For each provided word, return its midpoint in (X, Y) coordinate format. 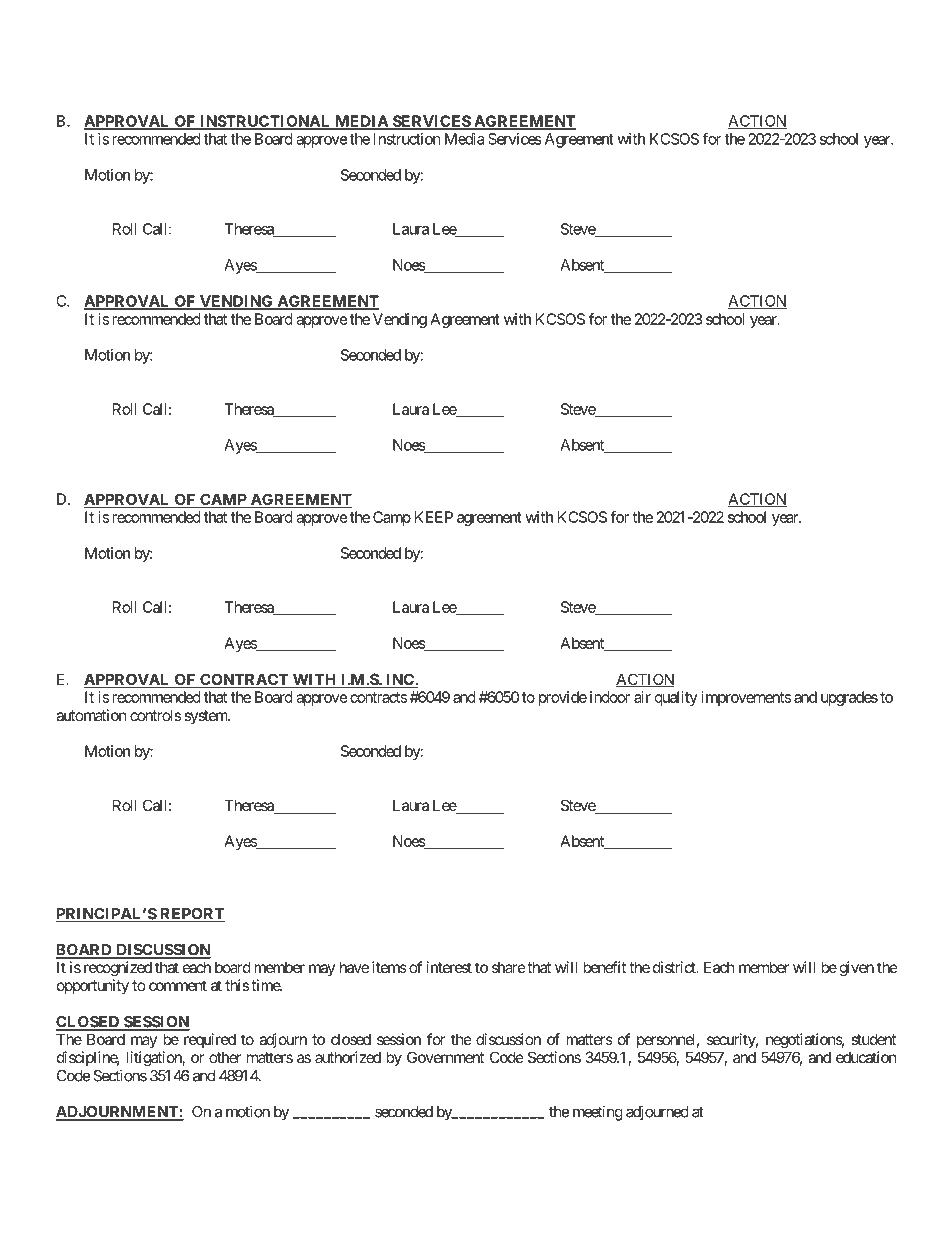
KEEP (434, 517)
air (642, 697)
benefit (604, 967)
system (207, 717)
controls (155, 715)
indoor (610, 697)
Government (445, 1057)
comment (178, 985)
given (857, 969)
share (509, 967)
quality (676, 698)
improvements (746, 698)
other (225, 1057)
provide (563, 698)
